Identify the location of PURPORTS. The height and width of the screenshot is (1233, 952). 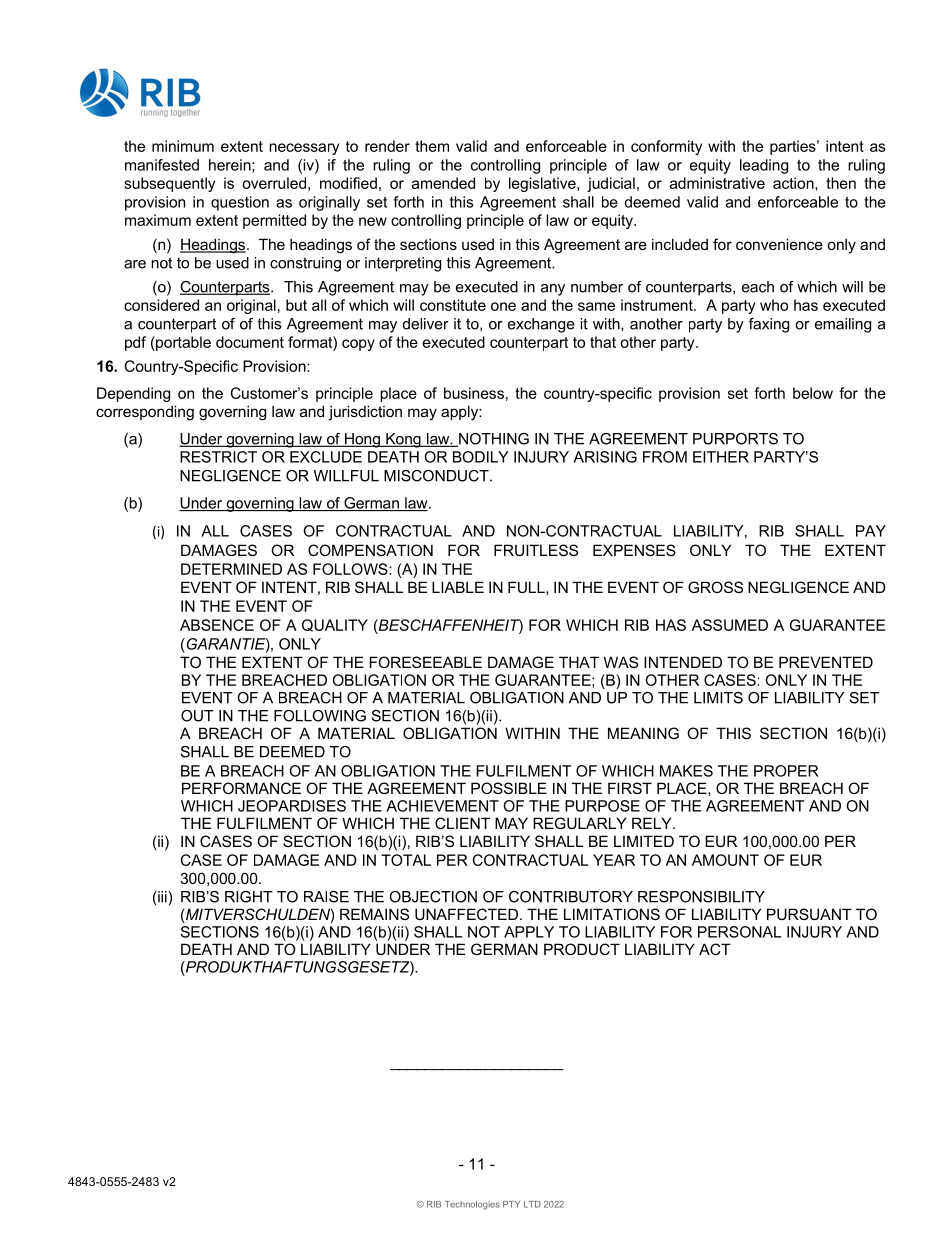
(735, 439).
